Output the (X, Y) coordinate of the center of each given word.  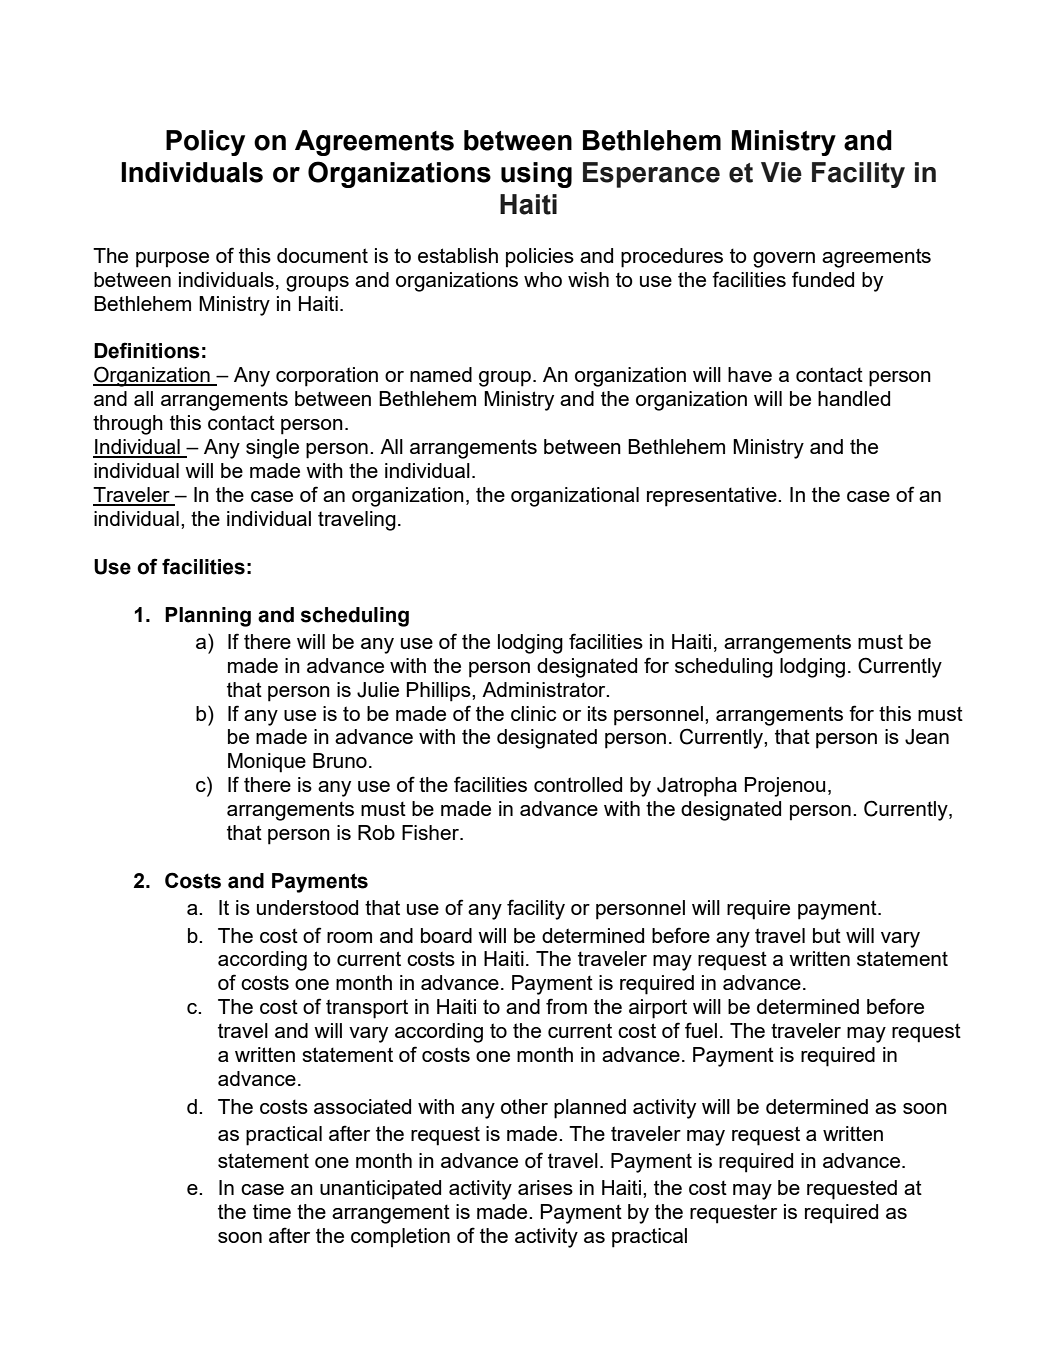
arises (545, 1187)
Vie (781, 172)
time (272, 1211)
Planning (208, 617)
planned (590, 1109)
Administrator (545, 689)
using (536, 175)
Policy (205, 143)
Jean (927, 737)
